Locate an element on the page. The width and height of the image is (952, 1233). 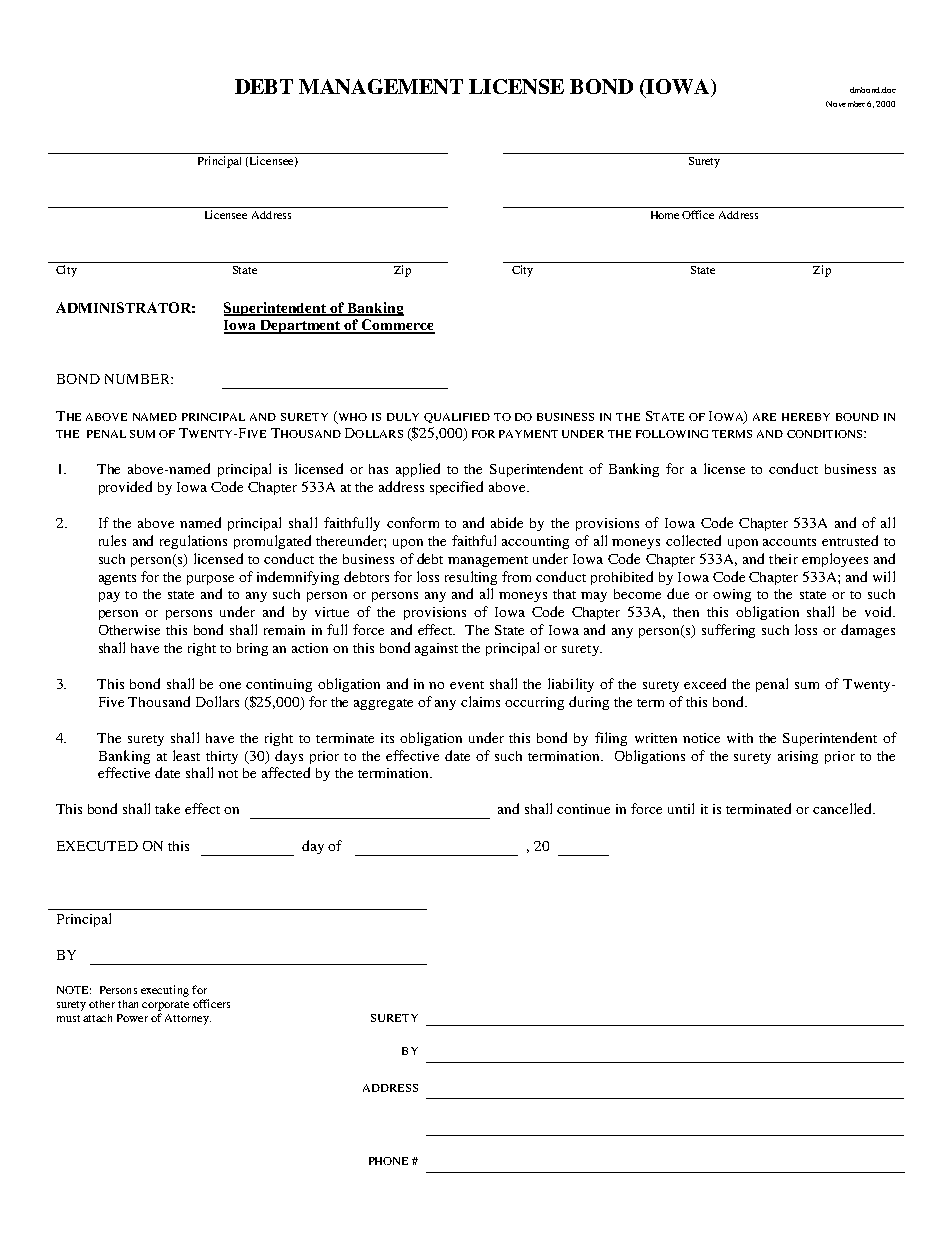
PHONE is located at coordinates (388, 1161).
